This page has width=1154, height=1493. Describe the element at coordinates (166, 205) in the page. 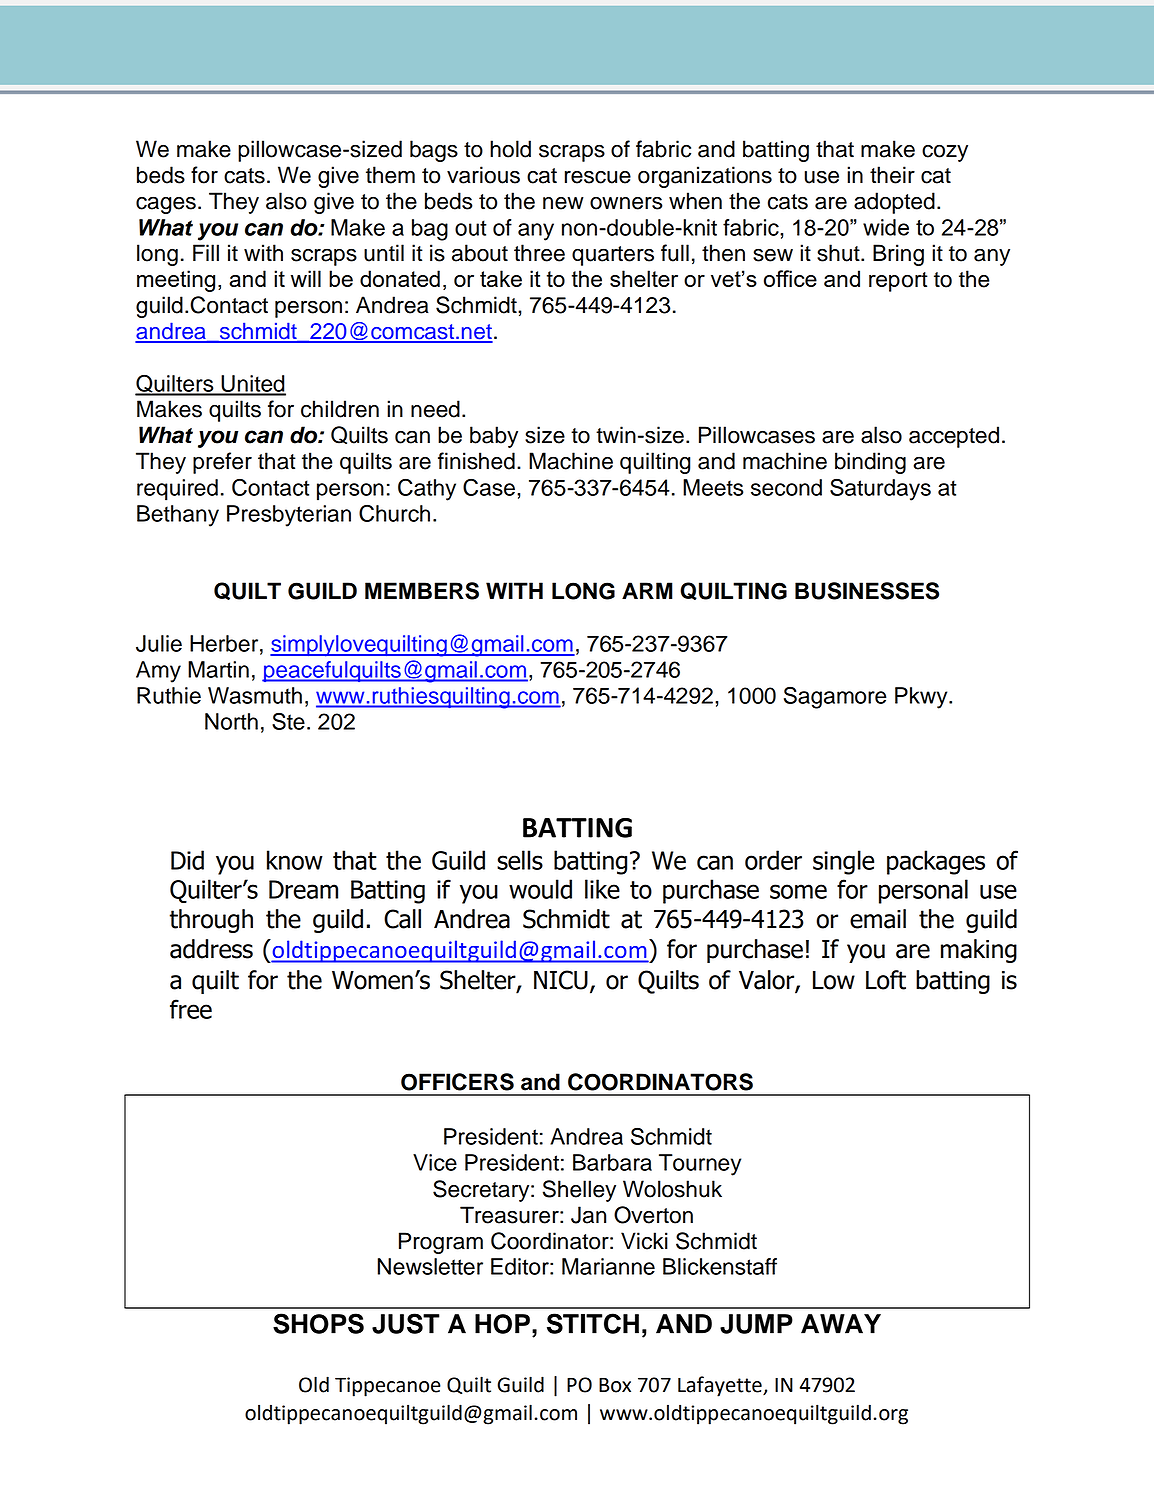

I see `cages` at that location.
